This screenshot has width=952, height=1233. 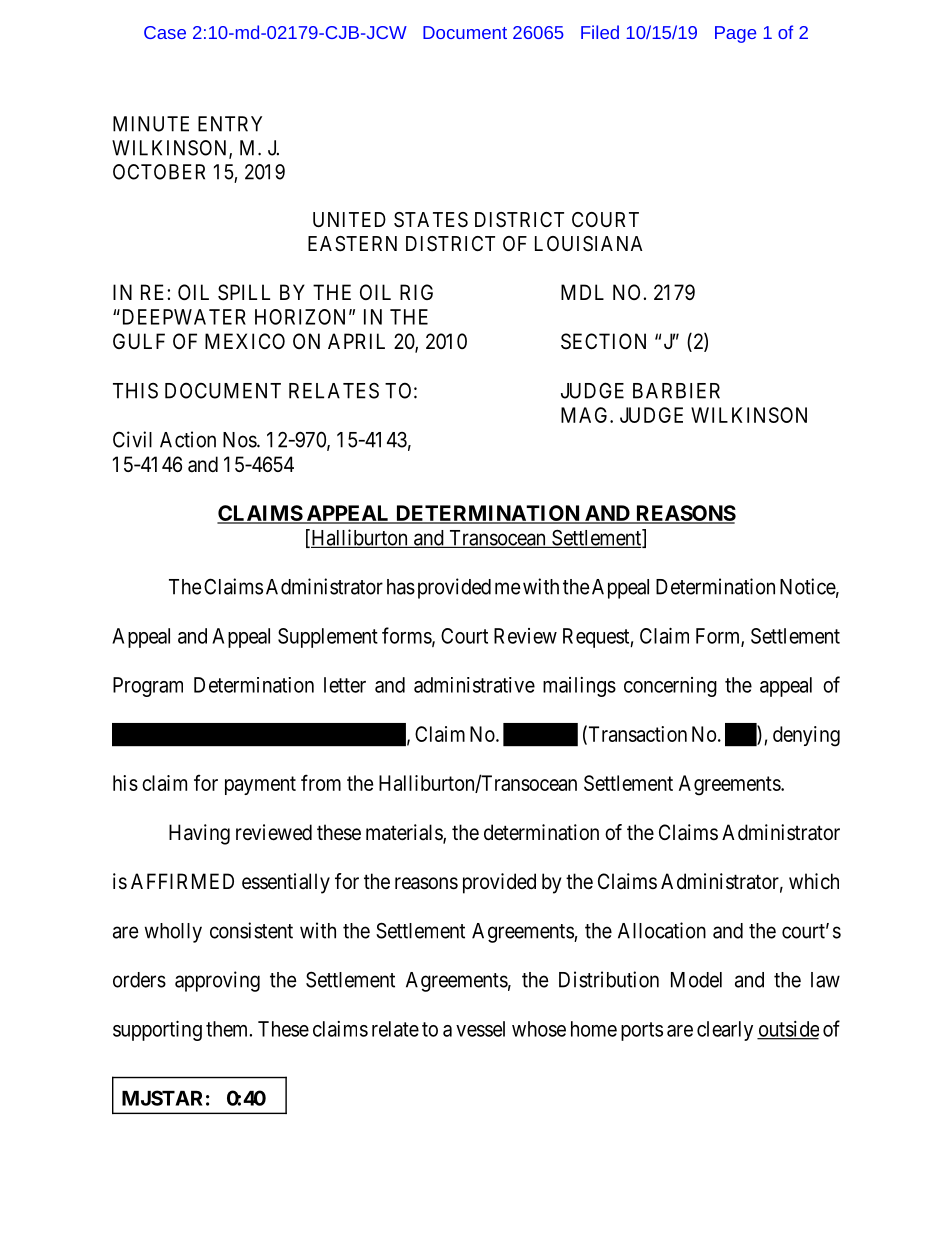 What do you see at coordinates (132, 439) in the screenshot?
I see `Civil` at bounding box center [132, 439].
